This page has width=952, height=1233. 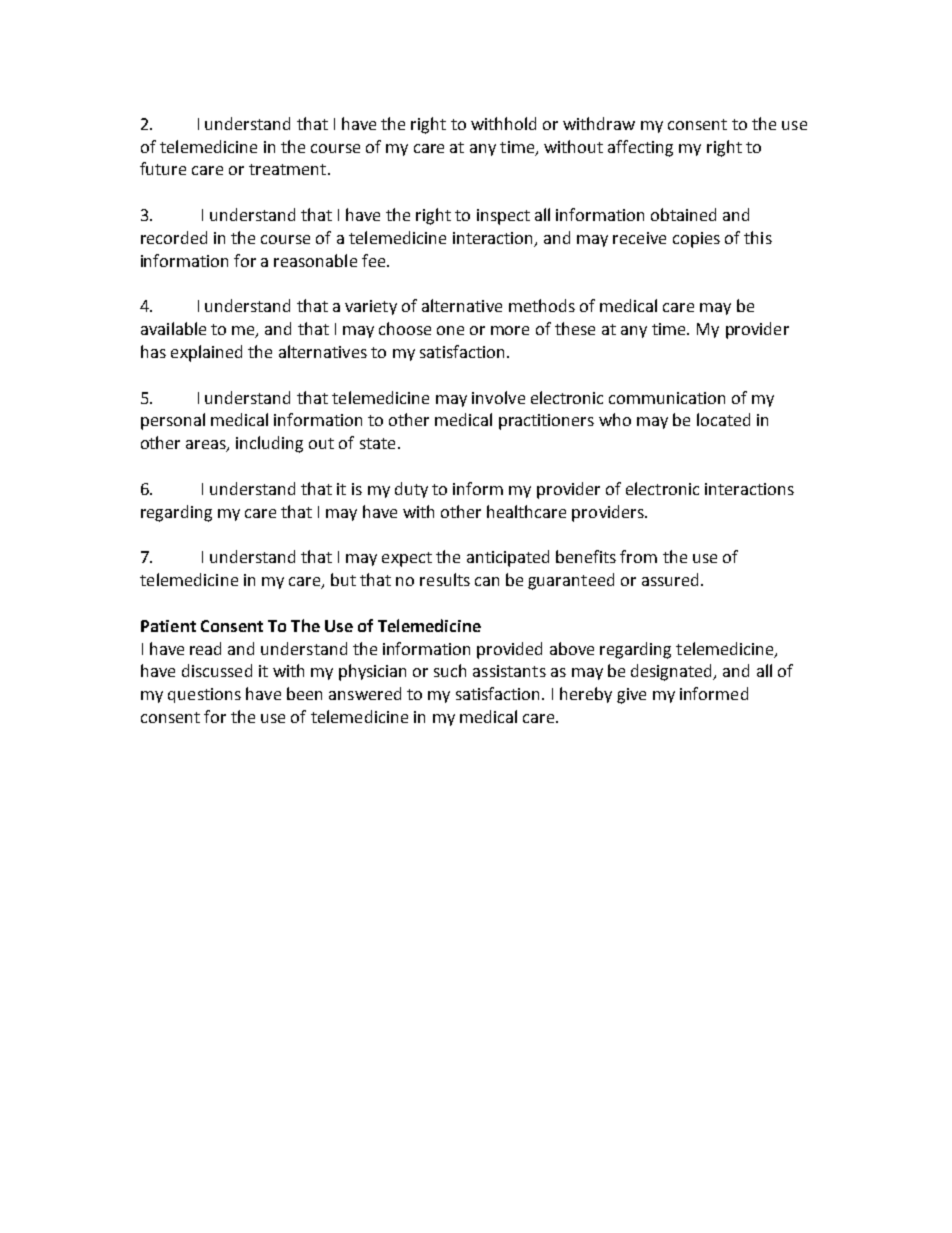 I want to click on discussed, so click(x=217, y=670).
